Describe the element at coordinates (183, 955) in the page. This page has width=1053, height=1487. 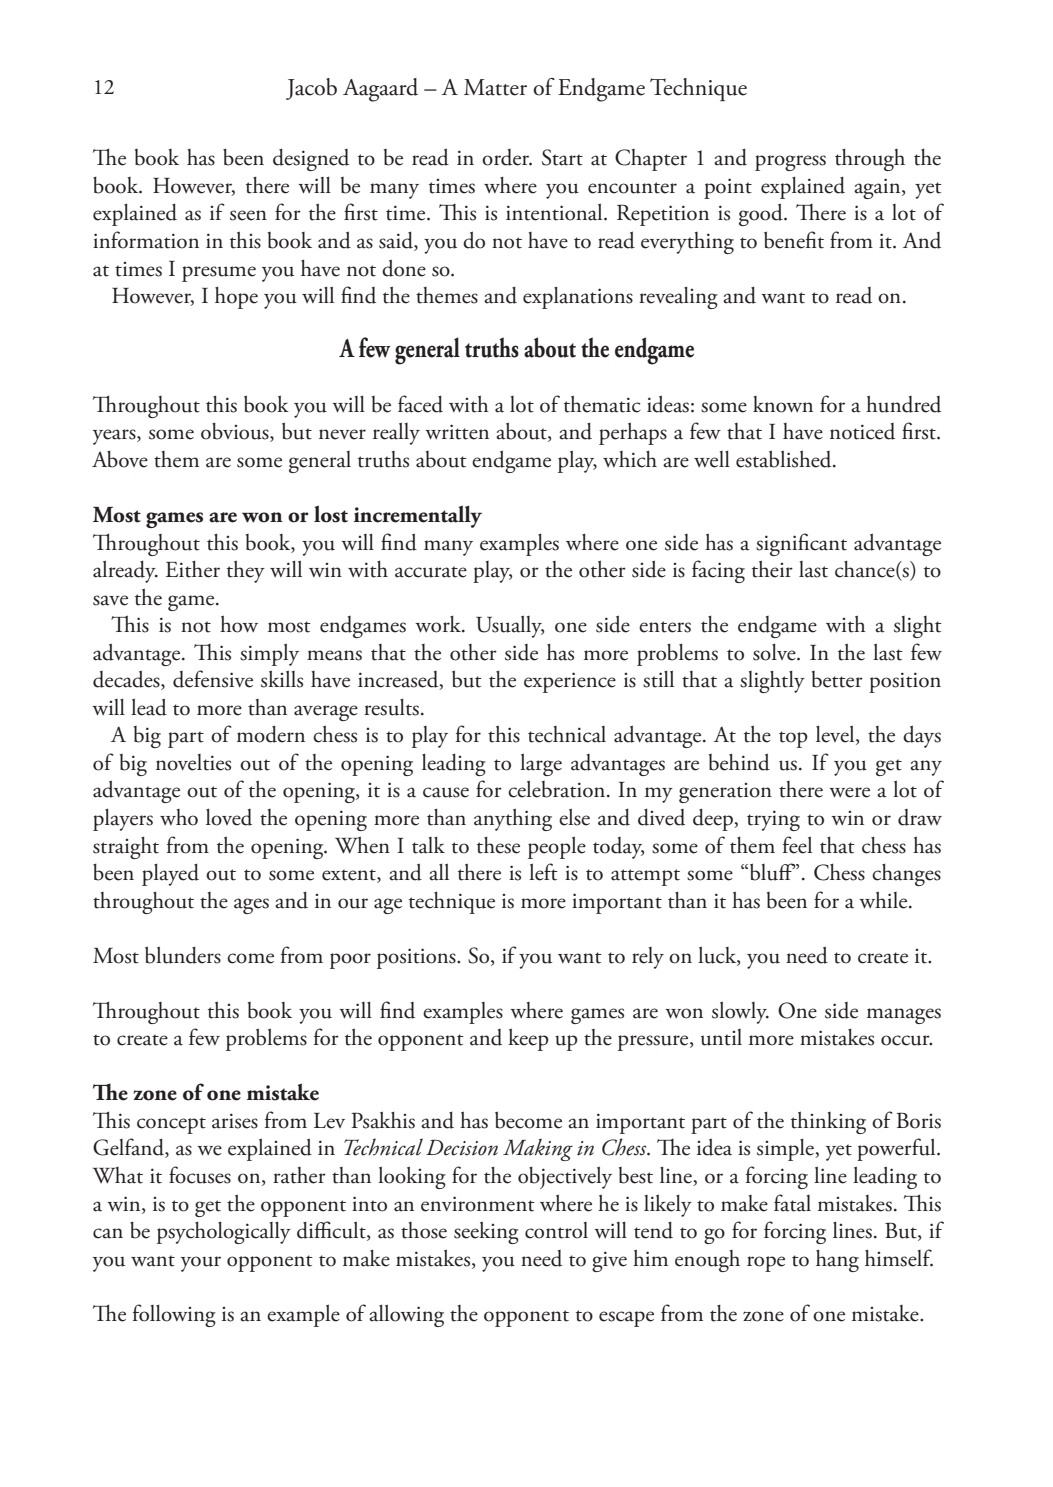
I see `blunders` at that location.
